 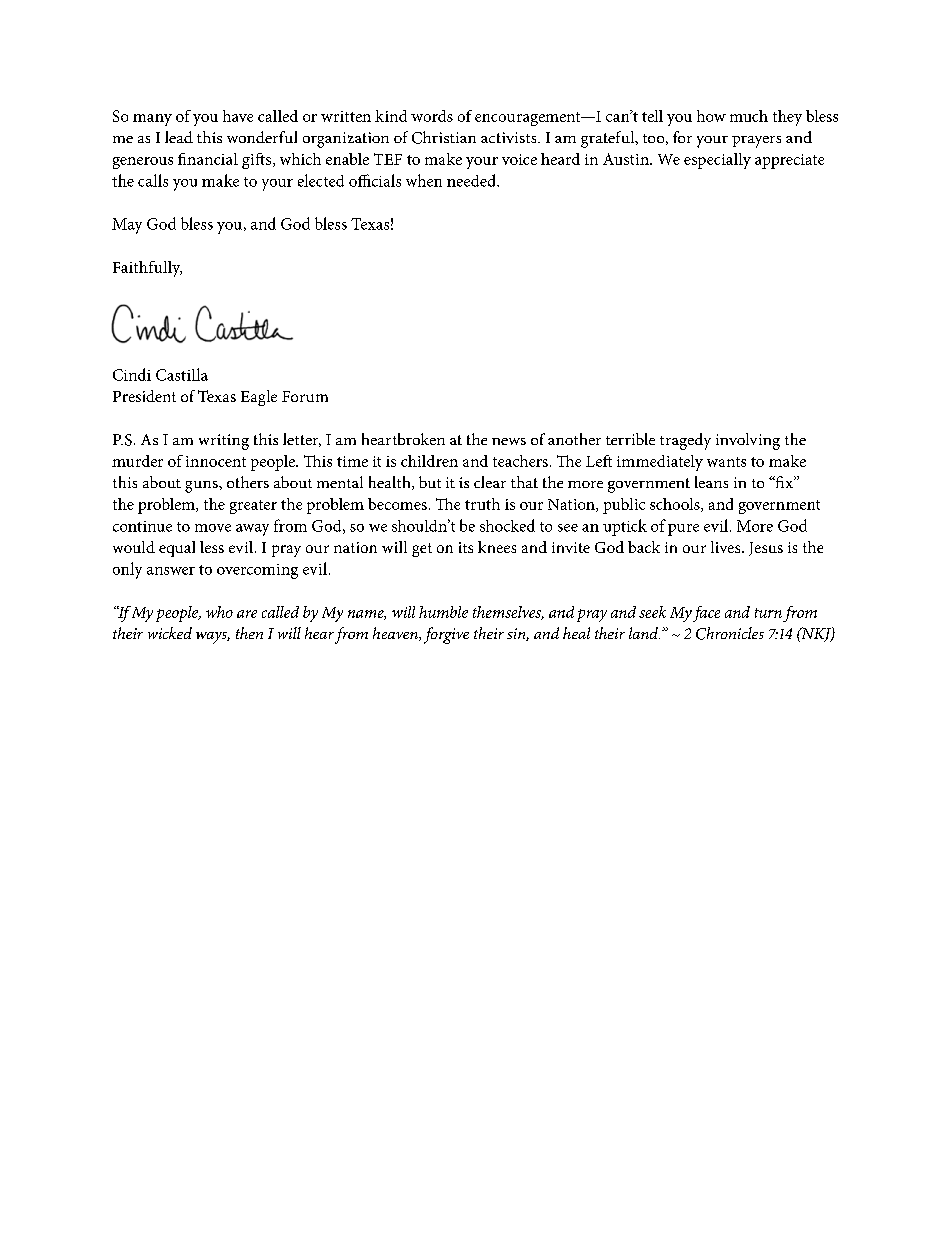 I want to click on who, so click(x=219, y=612).
